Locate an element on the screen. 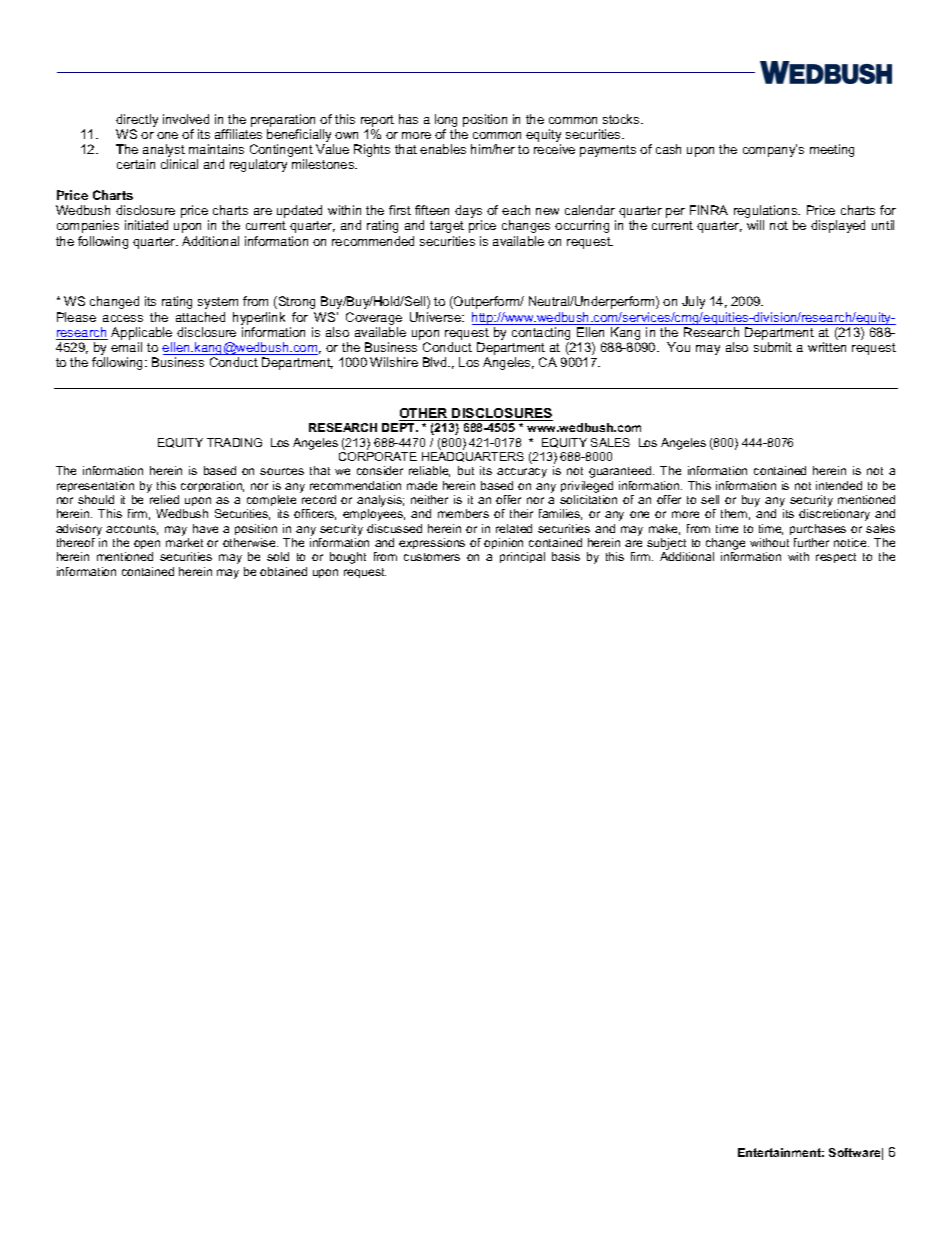  Blvd is located at coordinates (436, 362).
